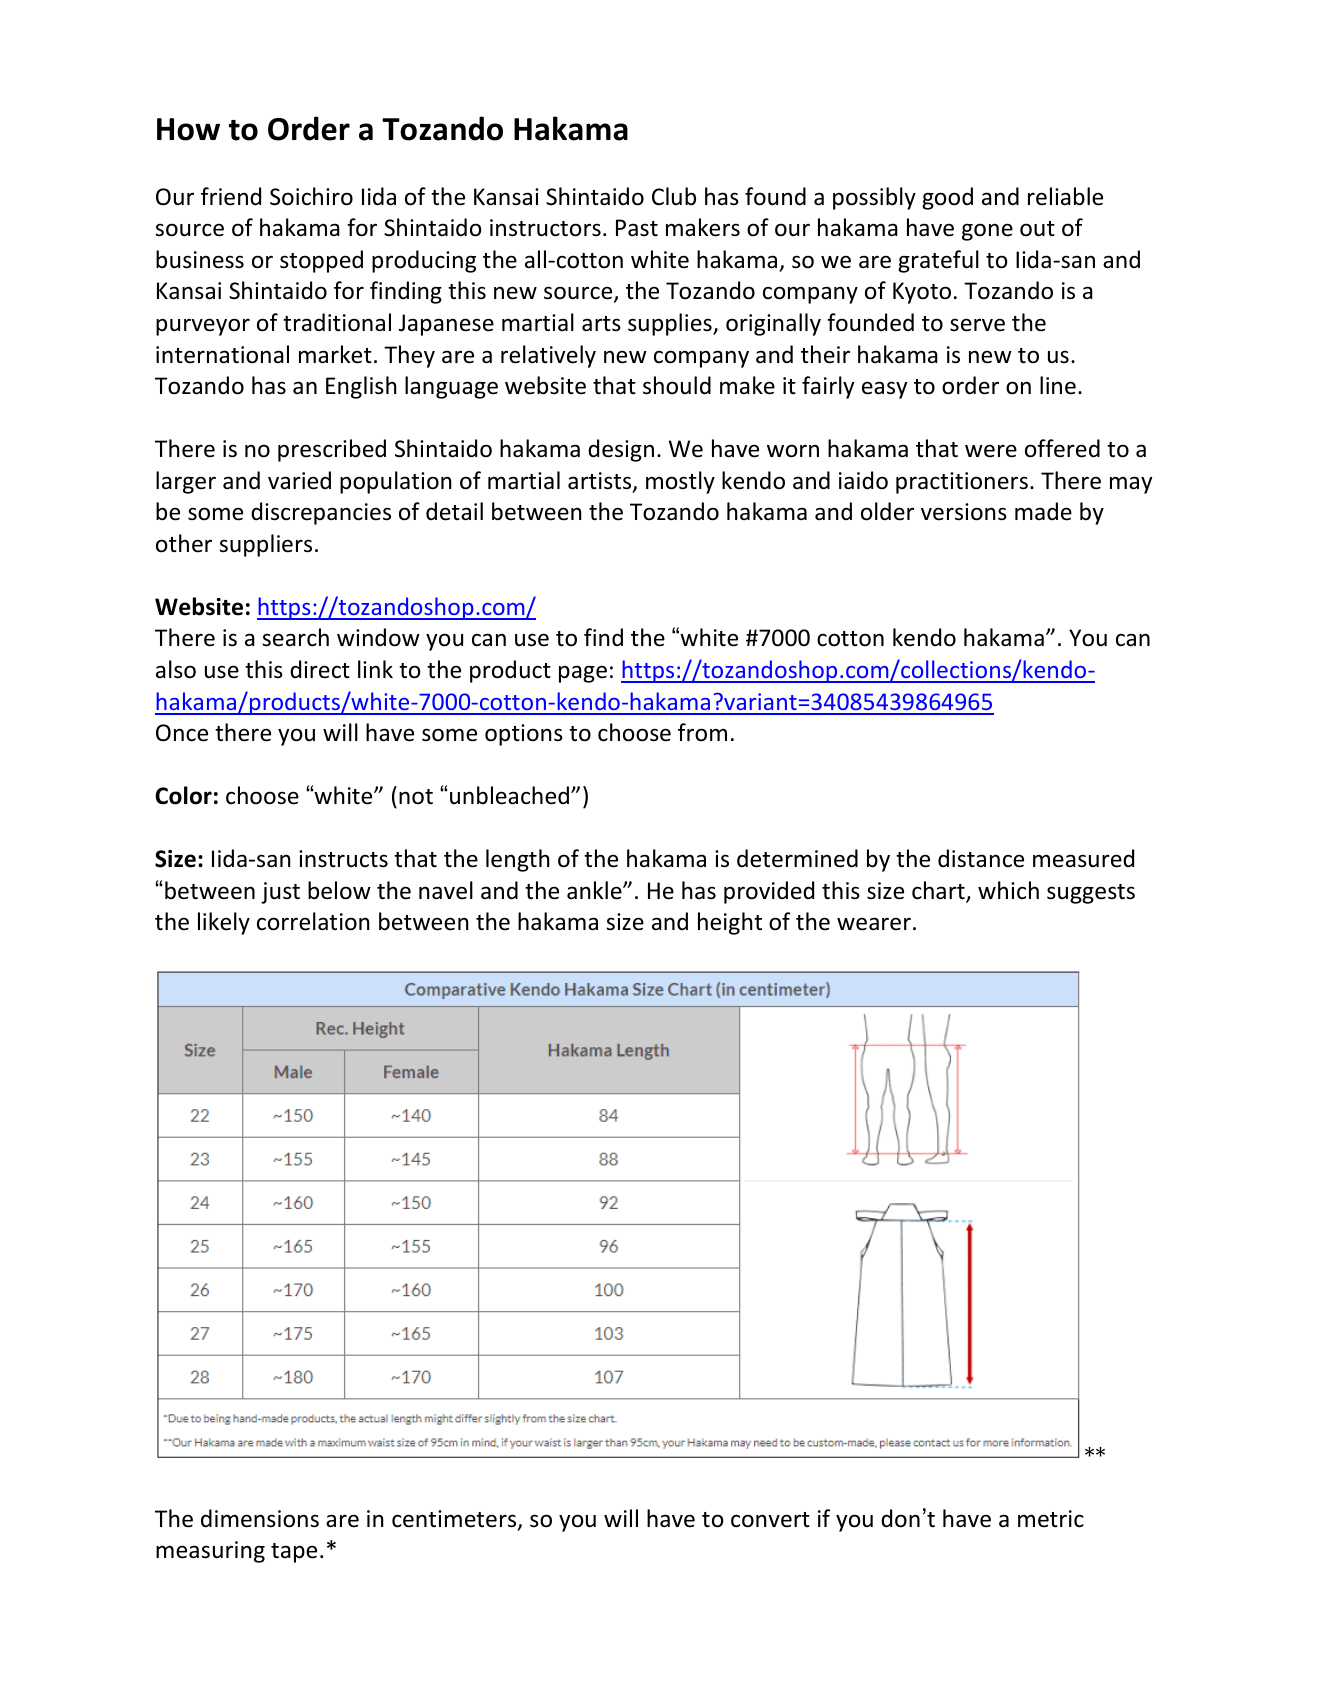 The image size is (1317, 1705). I want to click on reliable, so click(1065, 196).
